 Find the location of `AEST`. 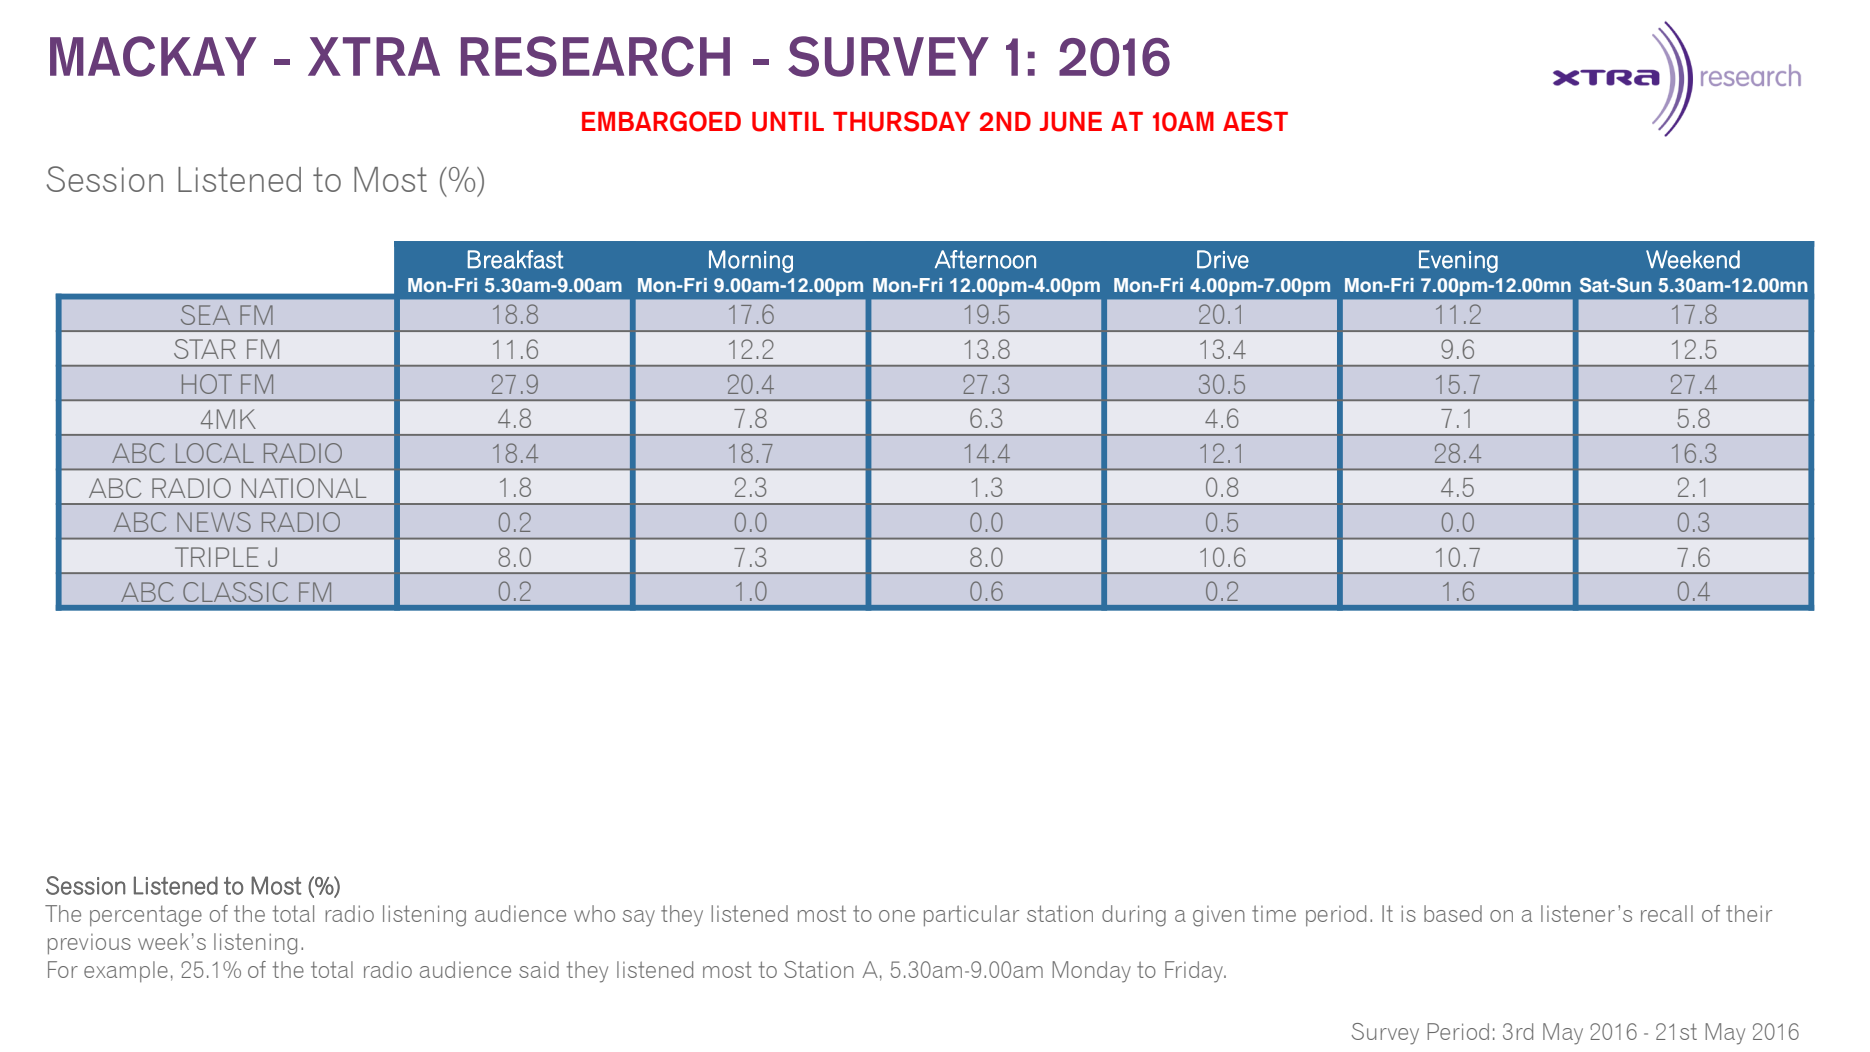

AEST is located at coordinates (1255, 121).
